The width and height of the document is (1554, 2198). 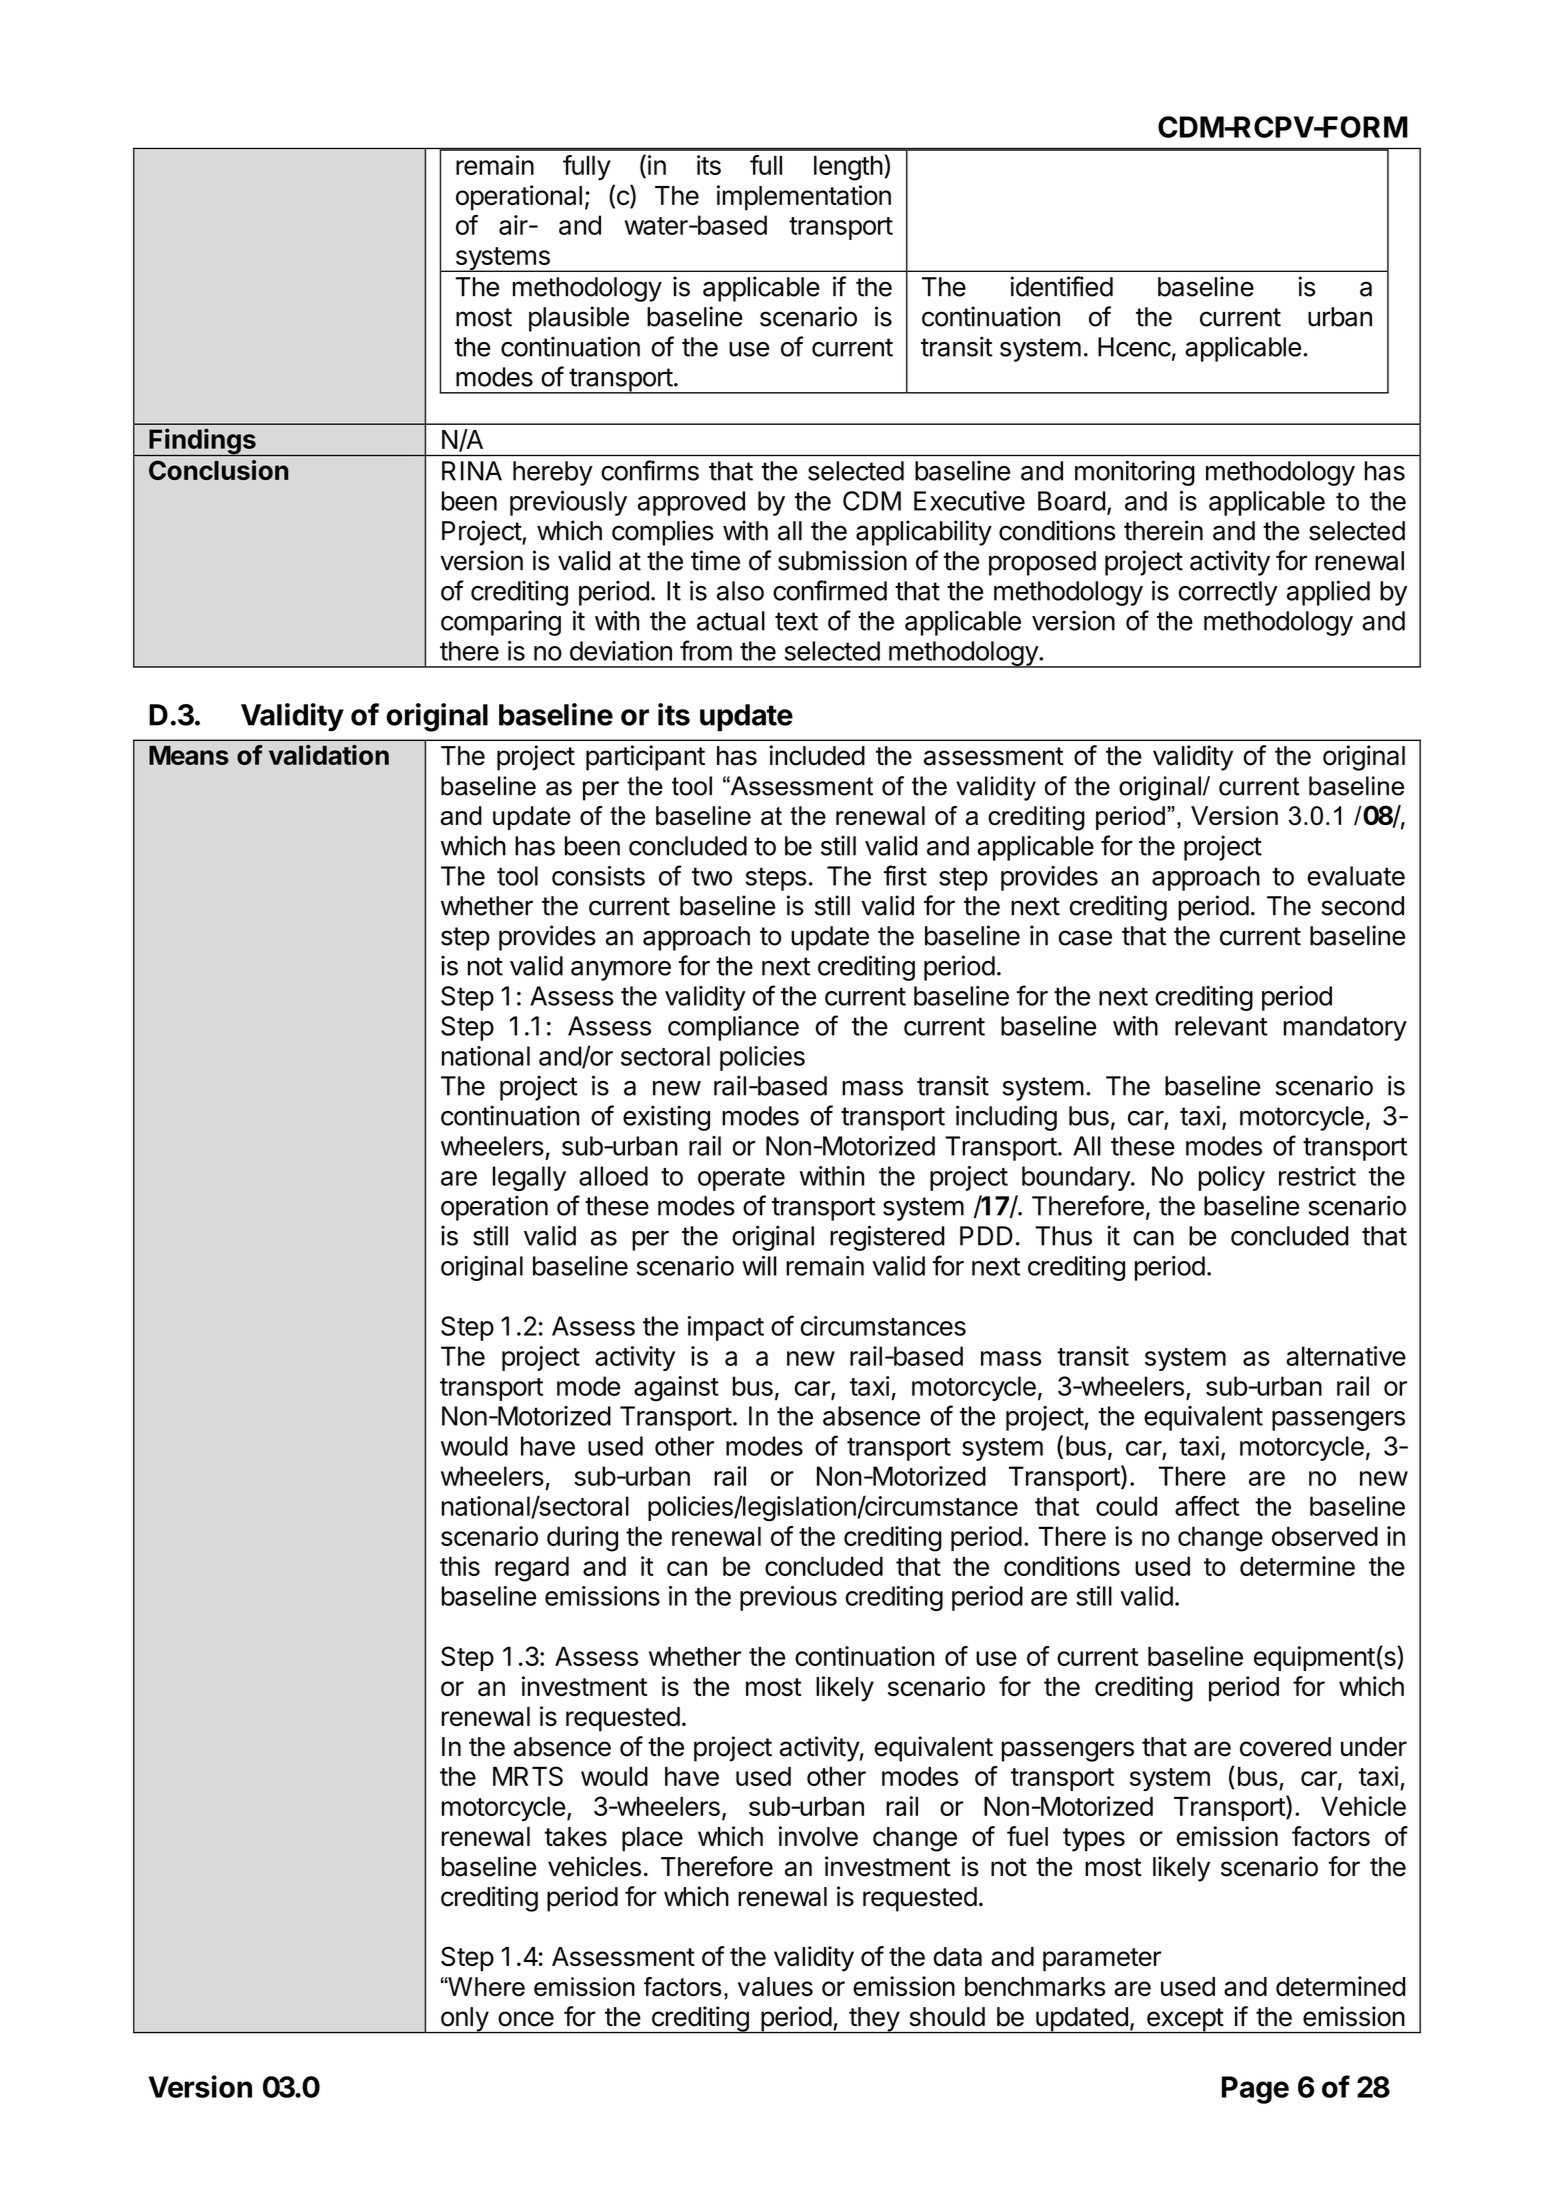 What do you see at coordinates (804, 198) in the document?
I see `implementation` at bounding box center [804, 198].
